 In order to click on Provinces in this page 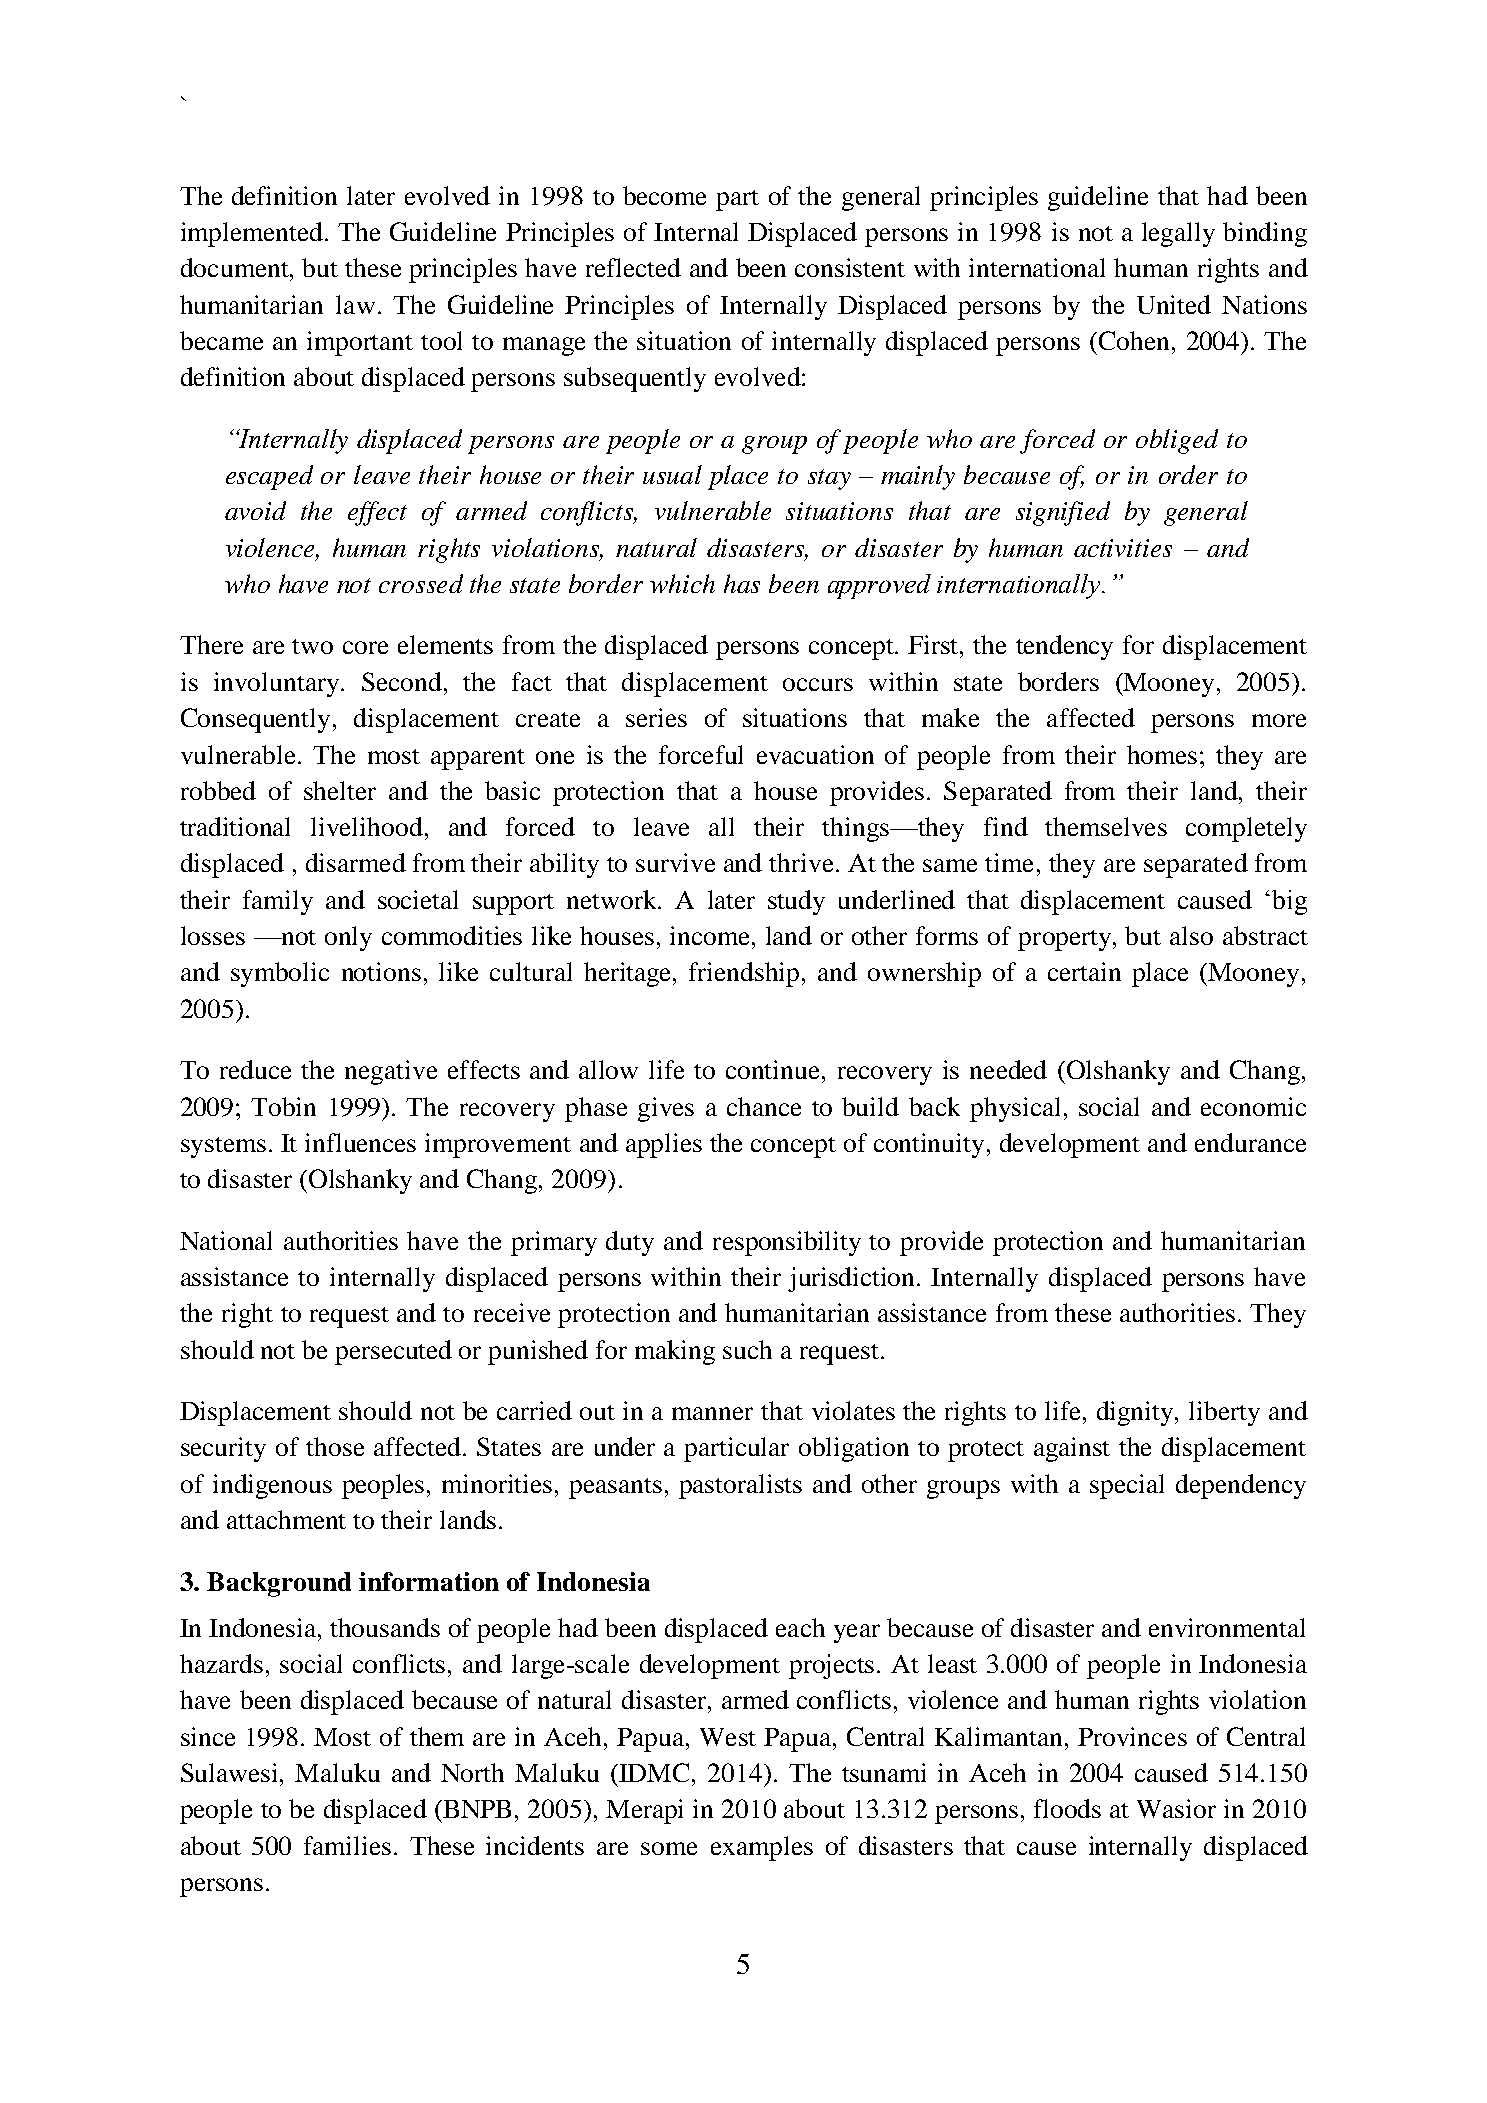, I will do `click(1132, 1736)`.
